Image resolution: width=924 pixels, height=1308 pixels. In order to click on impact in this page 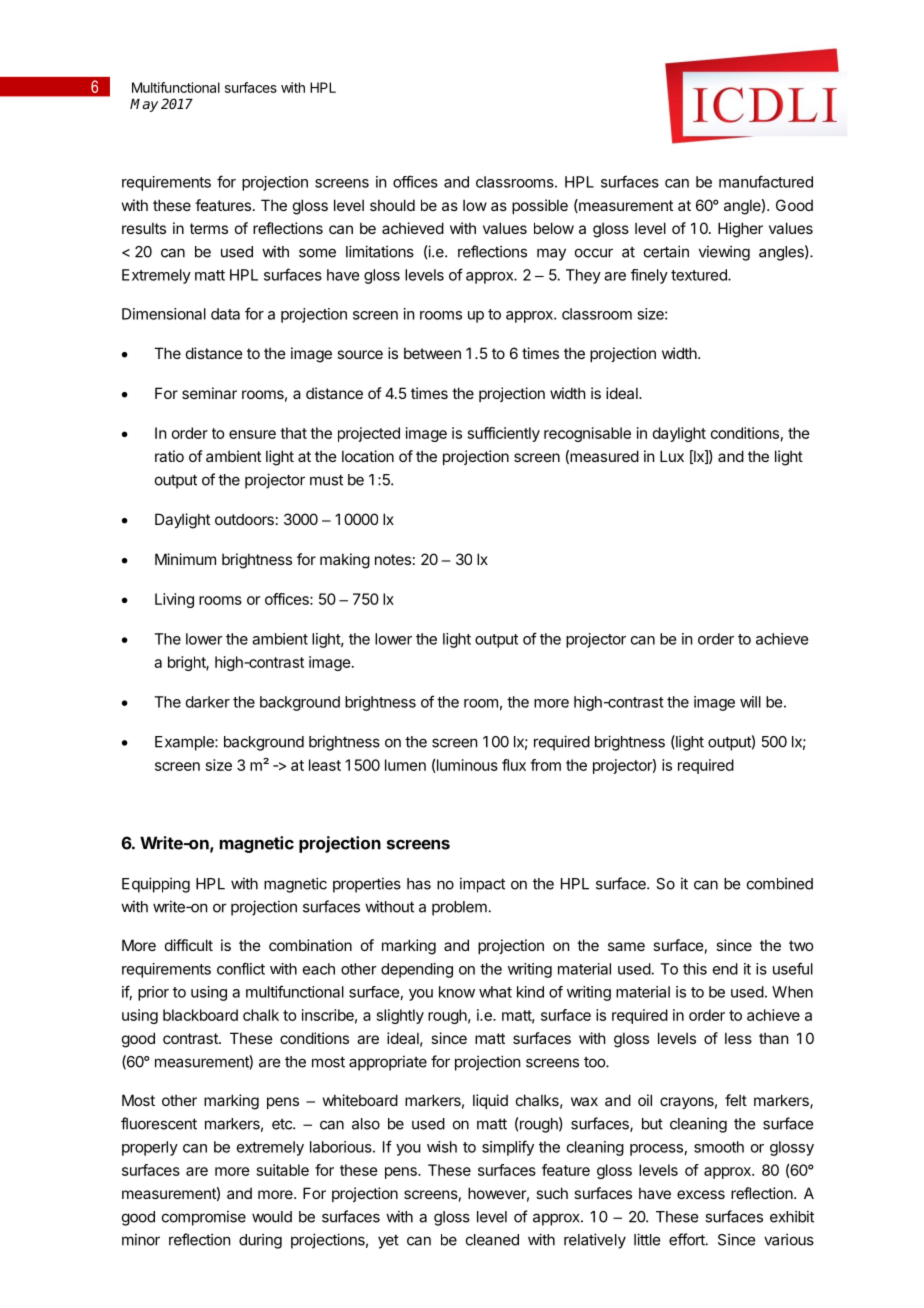, I will do `click(482, 885)`.
